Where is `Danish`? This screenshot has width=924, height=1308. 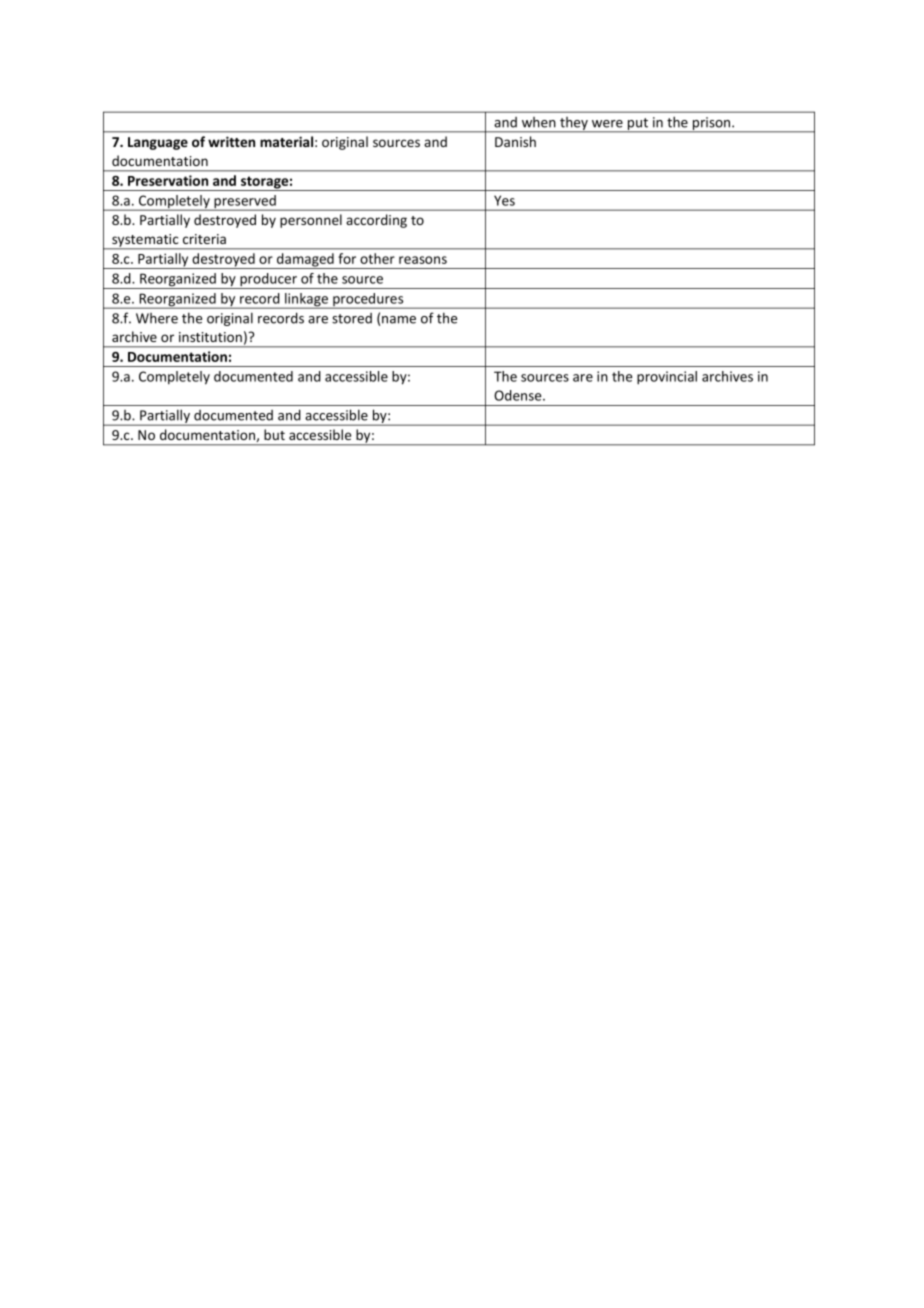 Danish is located at coordinates (515, 141).
